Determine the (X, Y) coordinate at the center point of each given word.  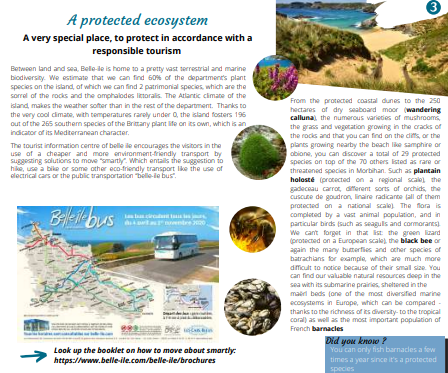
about (195, 350)
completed (305, 215)
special (68, 38)
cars (44, 176)
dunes (391, 100)
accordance (197, 37)
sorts (382, 189)
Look (62, 350)
